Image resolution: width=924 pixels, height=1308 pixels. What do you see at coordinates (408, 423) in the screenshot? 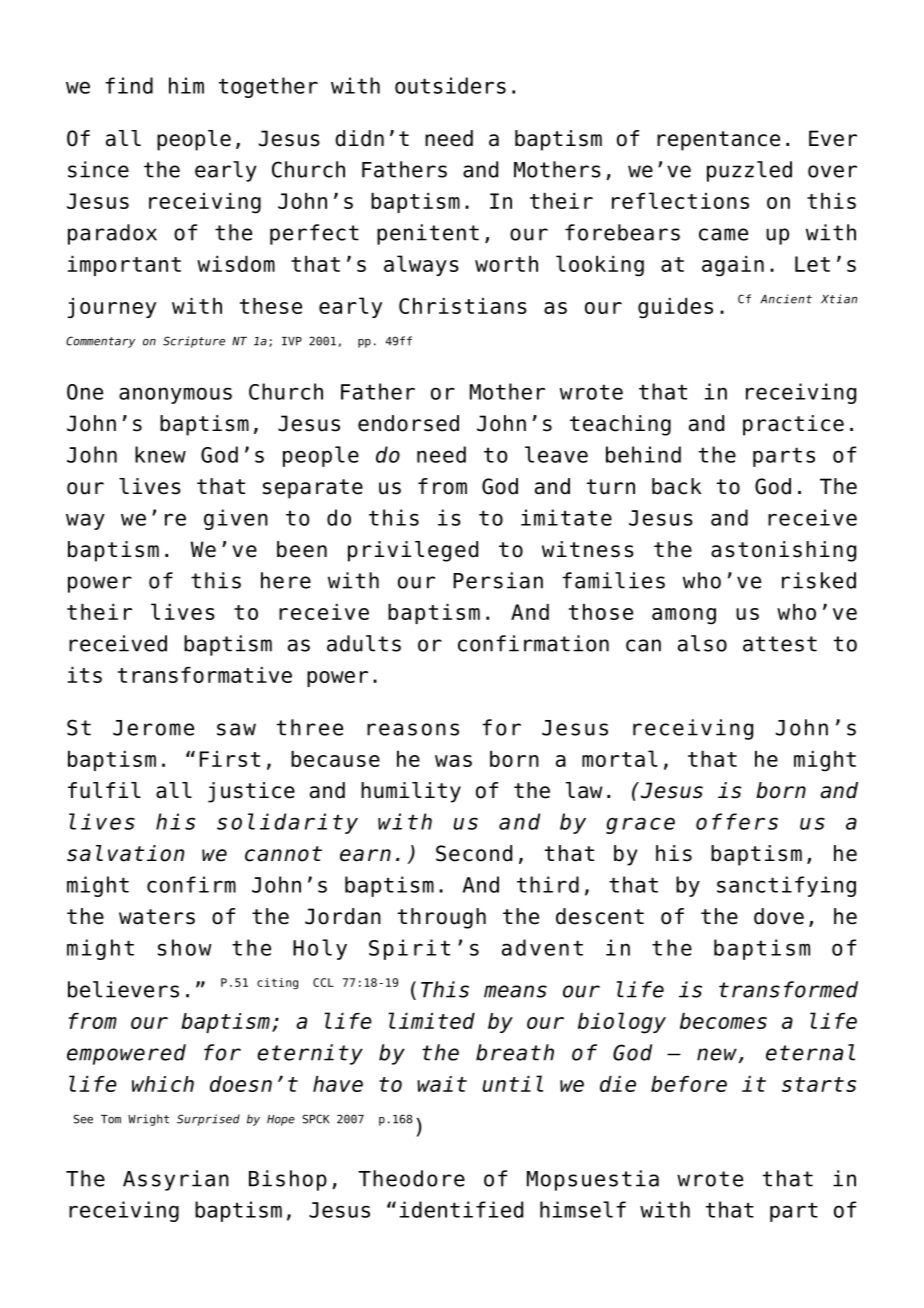
I see `endorsed` at bounding box center [408, 423].
